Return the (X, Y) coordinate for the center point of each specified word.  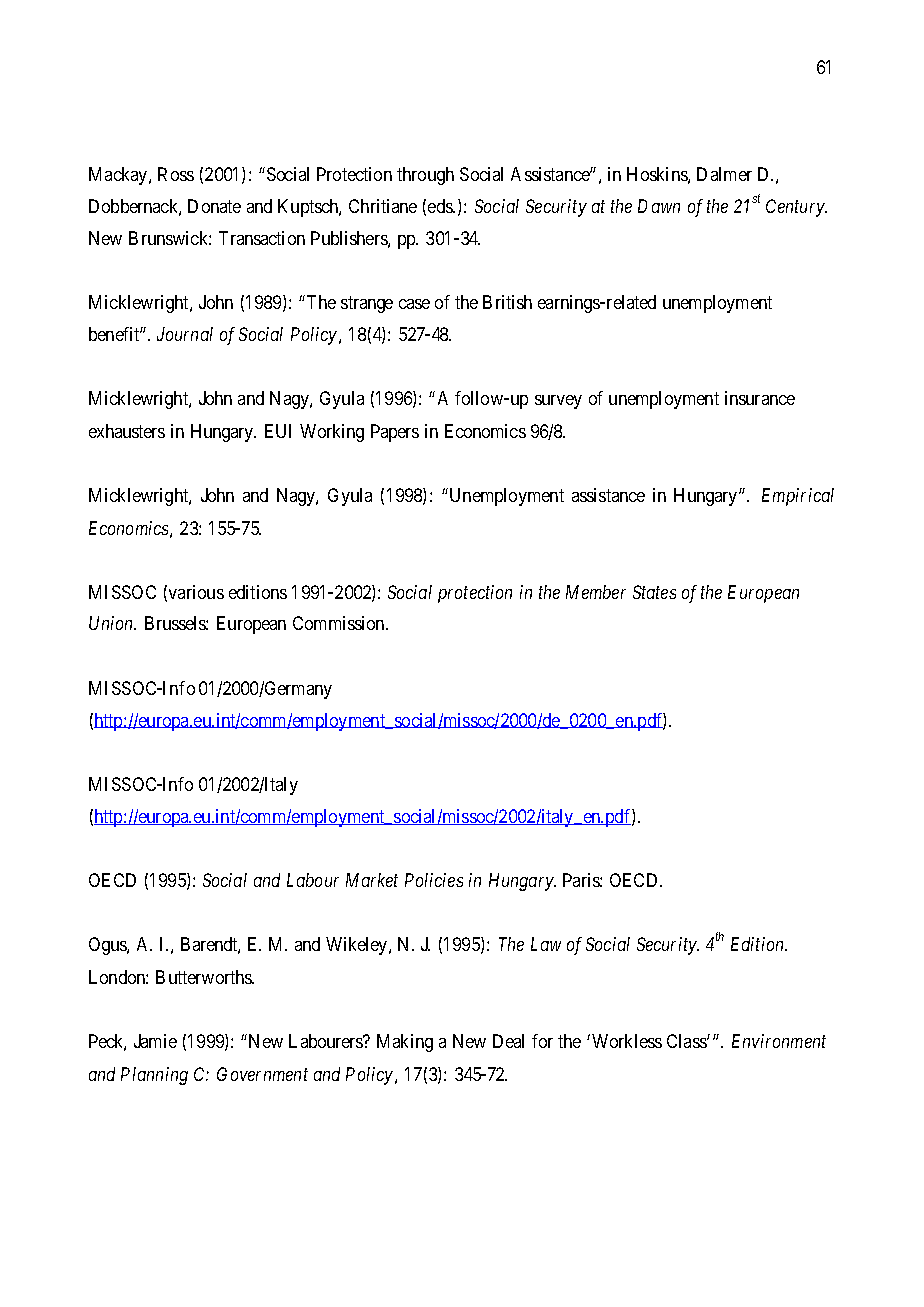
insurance (760, 398)
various (196, 592)
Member (596, 592)
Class (687, 1041)
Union (112, 623)
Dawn (659, 206)
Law (546, 944)
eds (441, 206)
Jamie (155, 1041)
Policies (434, 880)
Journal (185, 334)
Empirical (798, 497)
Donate (214, 206)
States (654, 592)
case (414, 304)
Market (372, 880)
